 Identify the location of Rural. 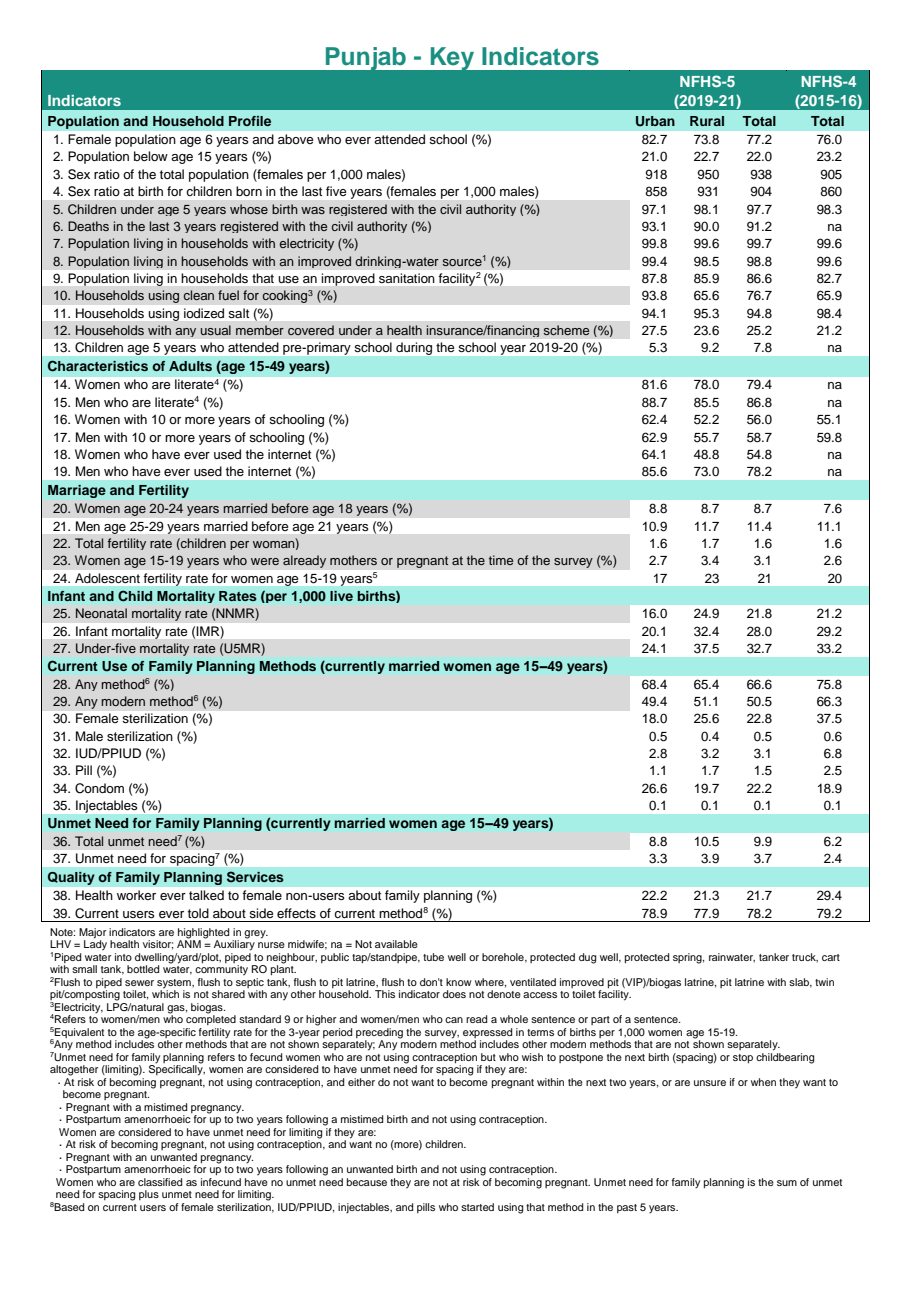
(707, 121).
